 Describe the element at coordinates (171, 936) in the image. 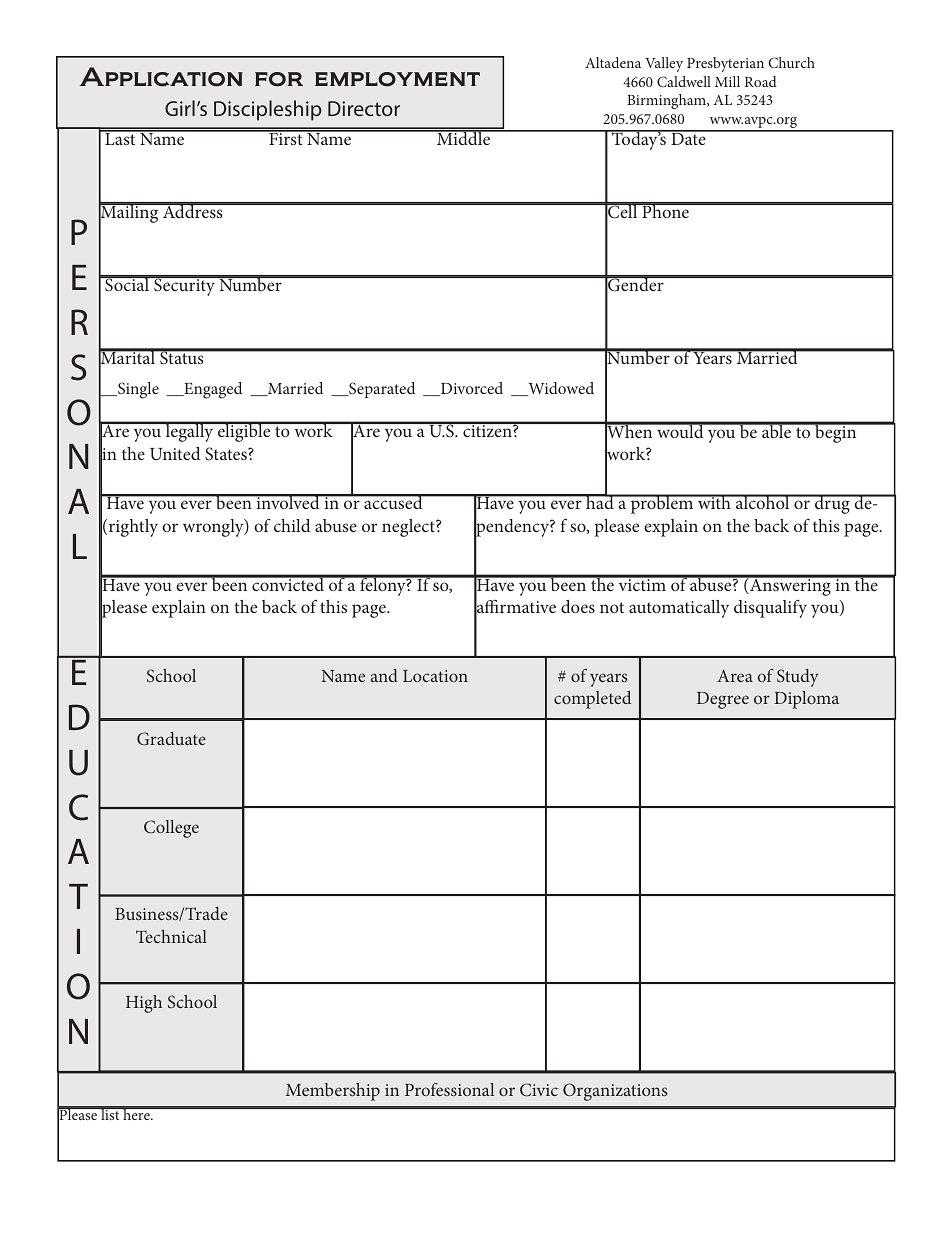

I see `Technical` at that location.
